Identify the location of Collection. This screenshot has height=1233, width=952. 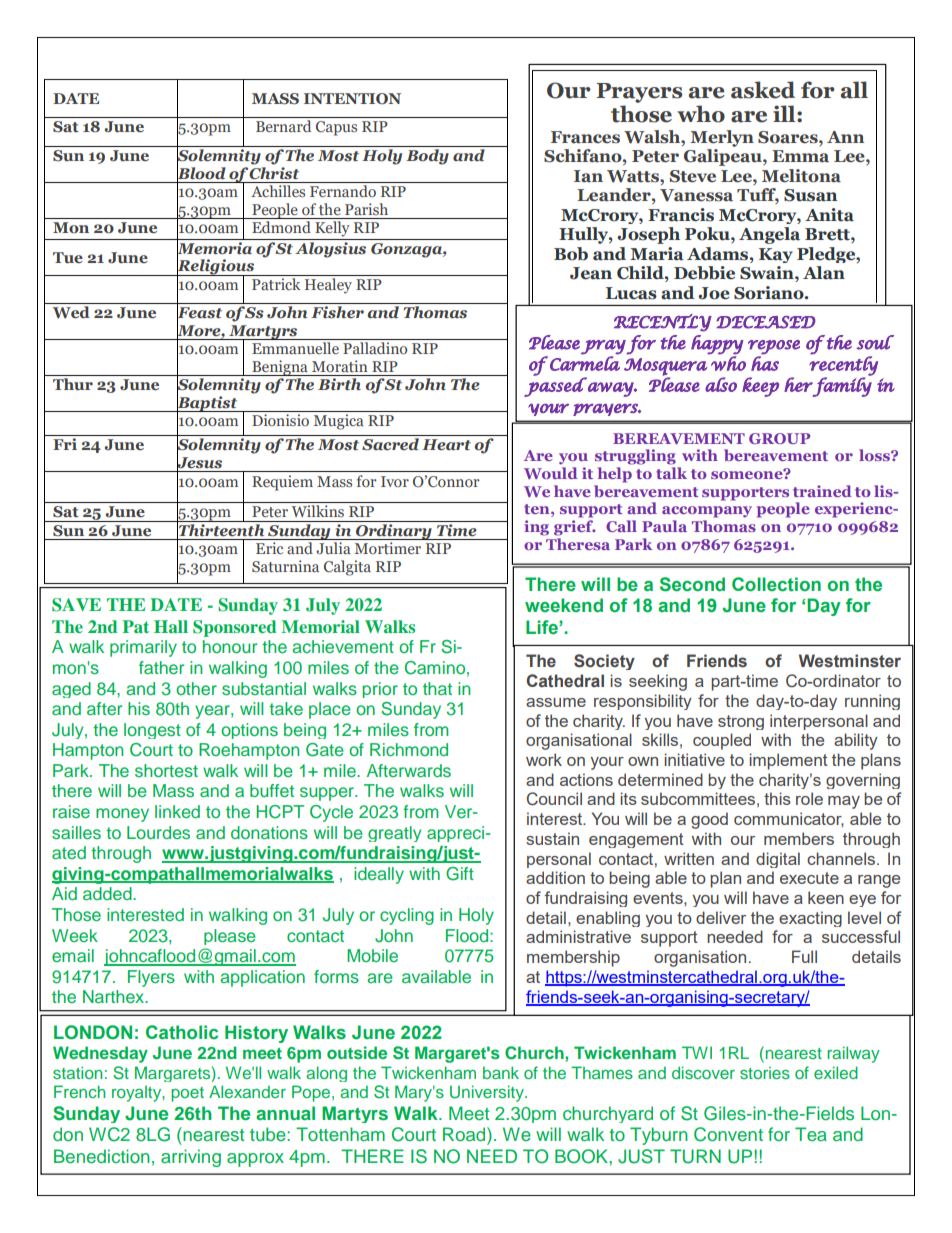
(776, 584).
